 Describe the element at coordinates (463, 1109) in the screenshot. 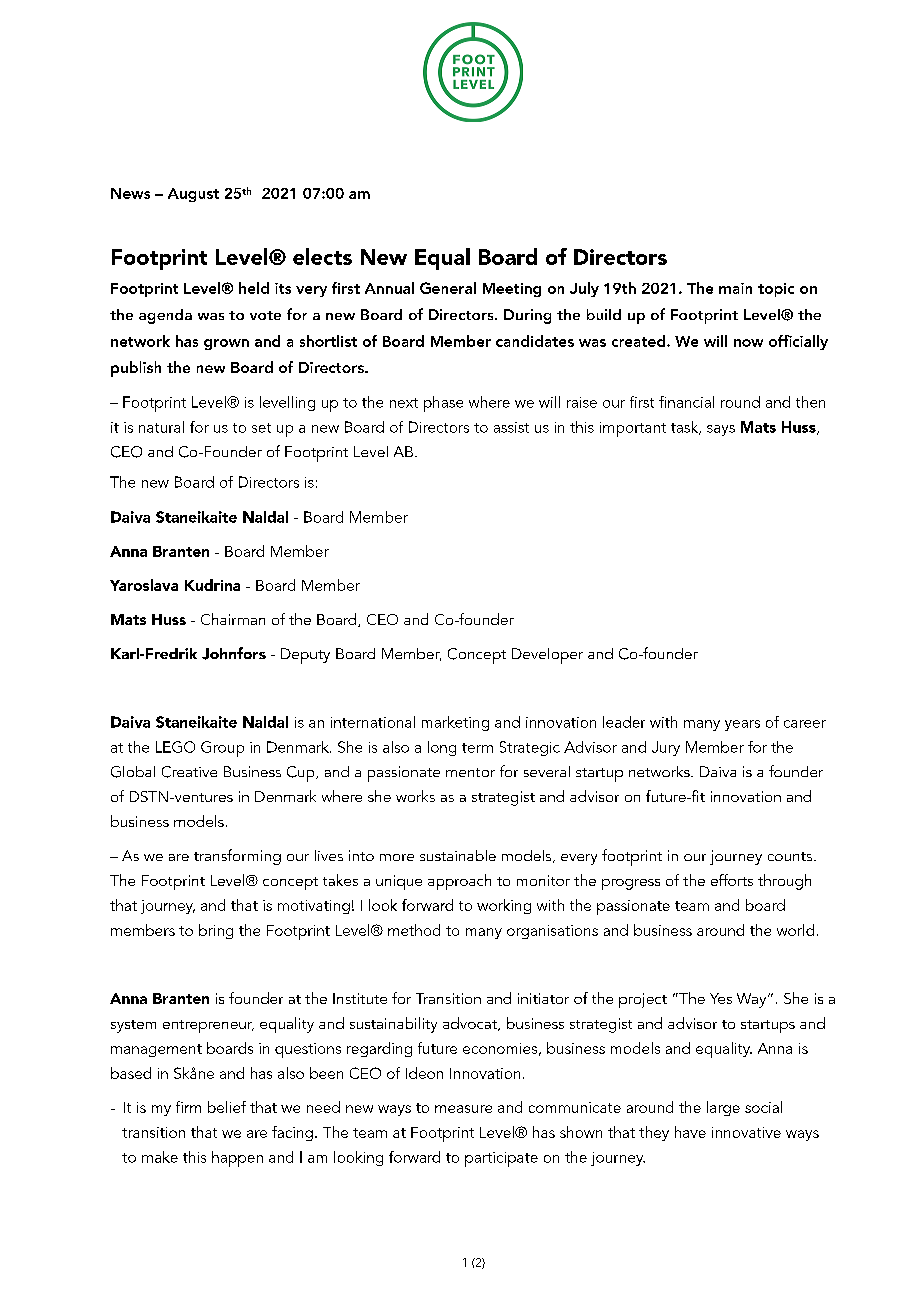

I see `measure` at that location.
